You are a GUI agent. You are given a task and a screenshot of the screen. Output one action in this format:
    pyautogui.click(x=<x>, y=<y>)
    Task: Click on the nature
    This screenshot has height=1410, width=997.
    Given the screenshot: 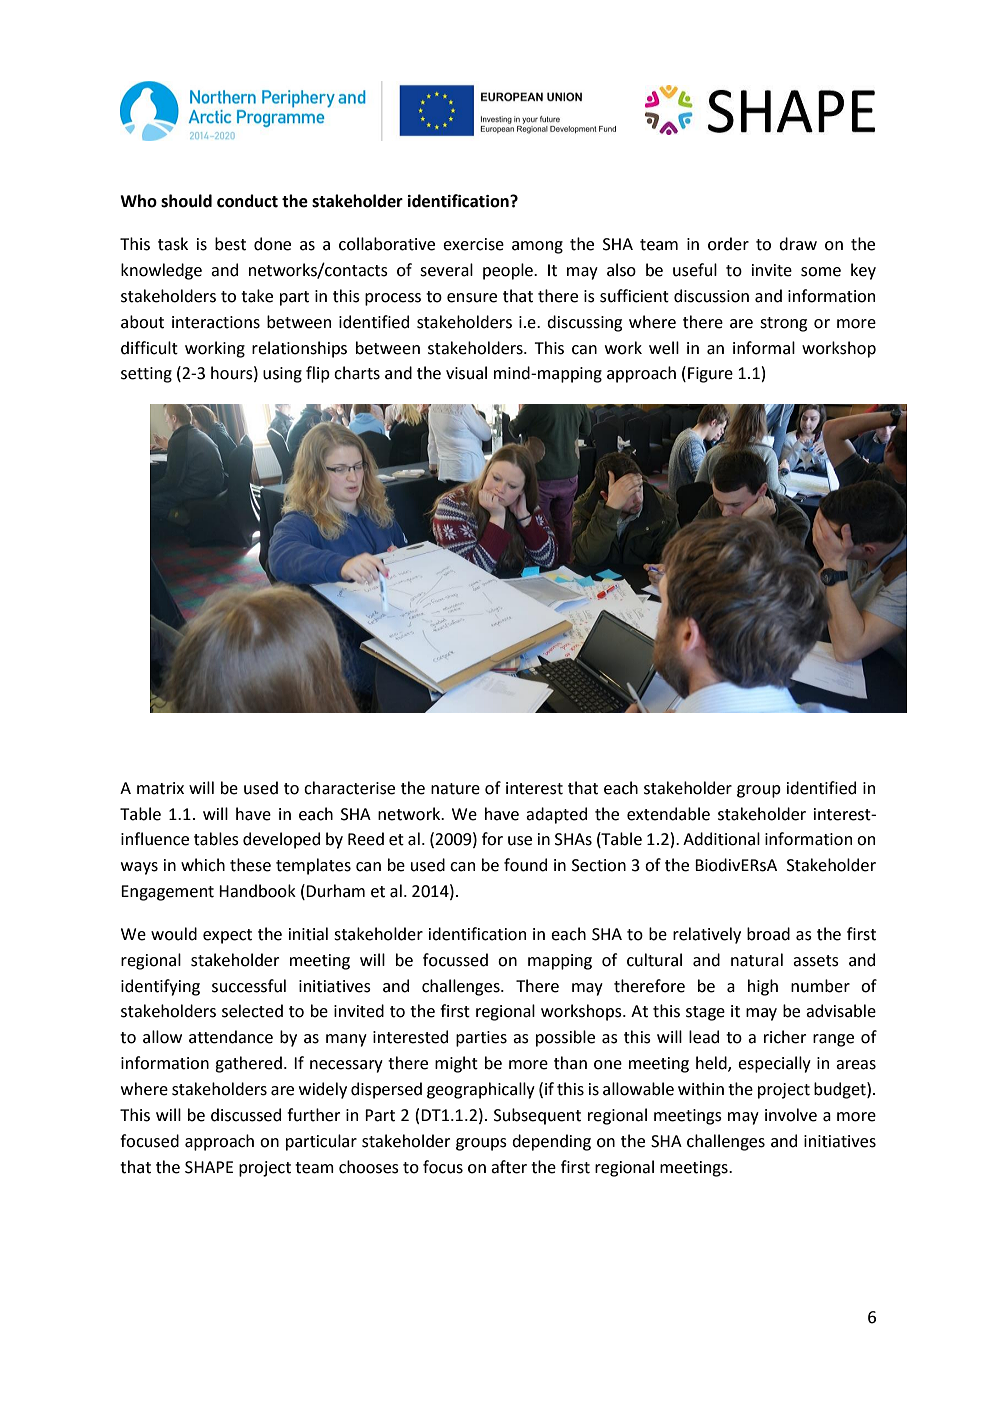 What is the action you would take?
    pyautogui.click(x=455, y=789)
